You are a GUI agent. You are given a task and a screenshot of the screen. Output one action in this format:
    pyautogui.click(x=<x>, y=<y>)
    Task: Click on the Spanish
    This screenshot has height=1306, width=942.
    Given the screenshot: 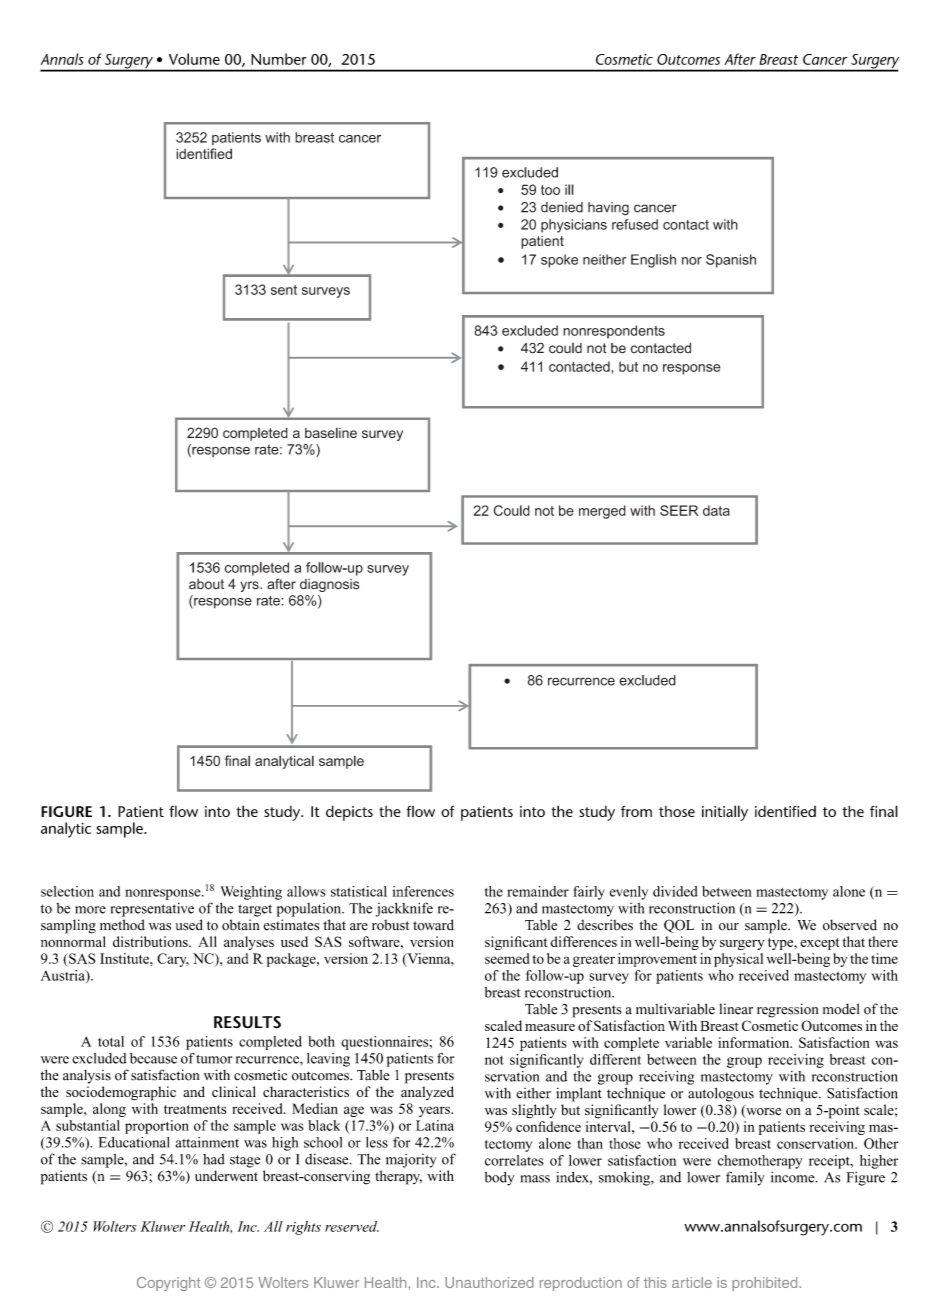 What is the action you would take?
    pyautogui.click(x=731, y=261)
